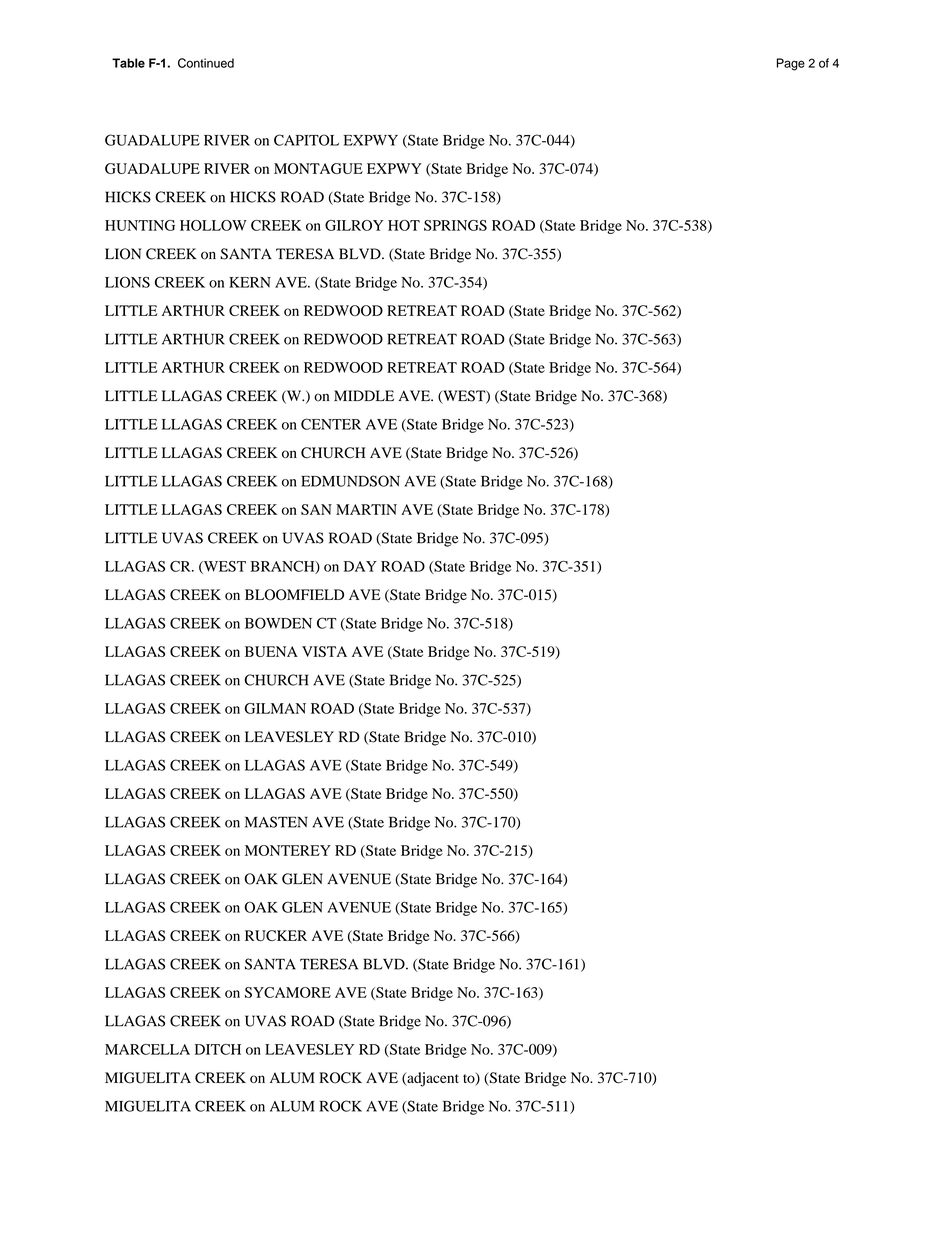 This screenshot has width=952, height=1233. What do you see at coordinates (404, 225) in the screenshot?
I see `HOT` at bounding box center [404, 225].
